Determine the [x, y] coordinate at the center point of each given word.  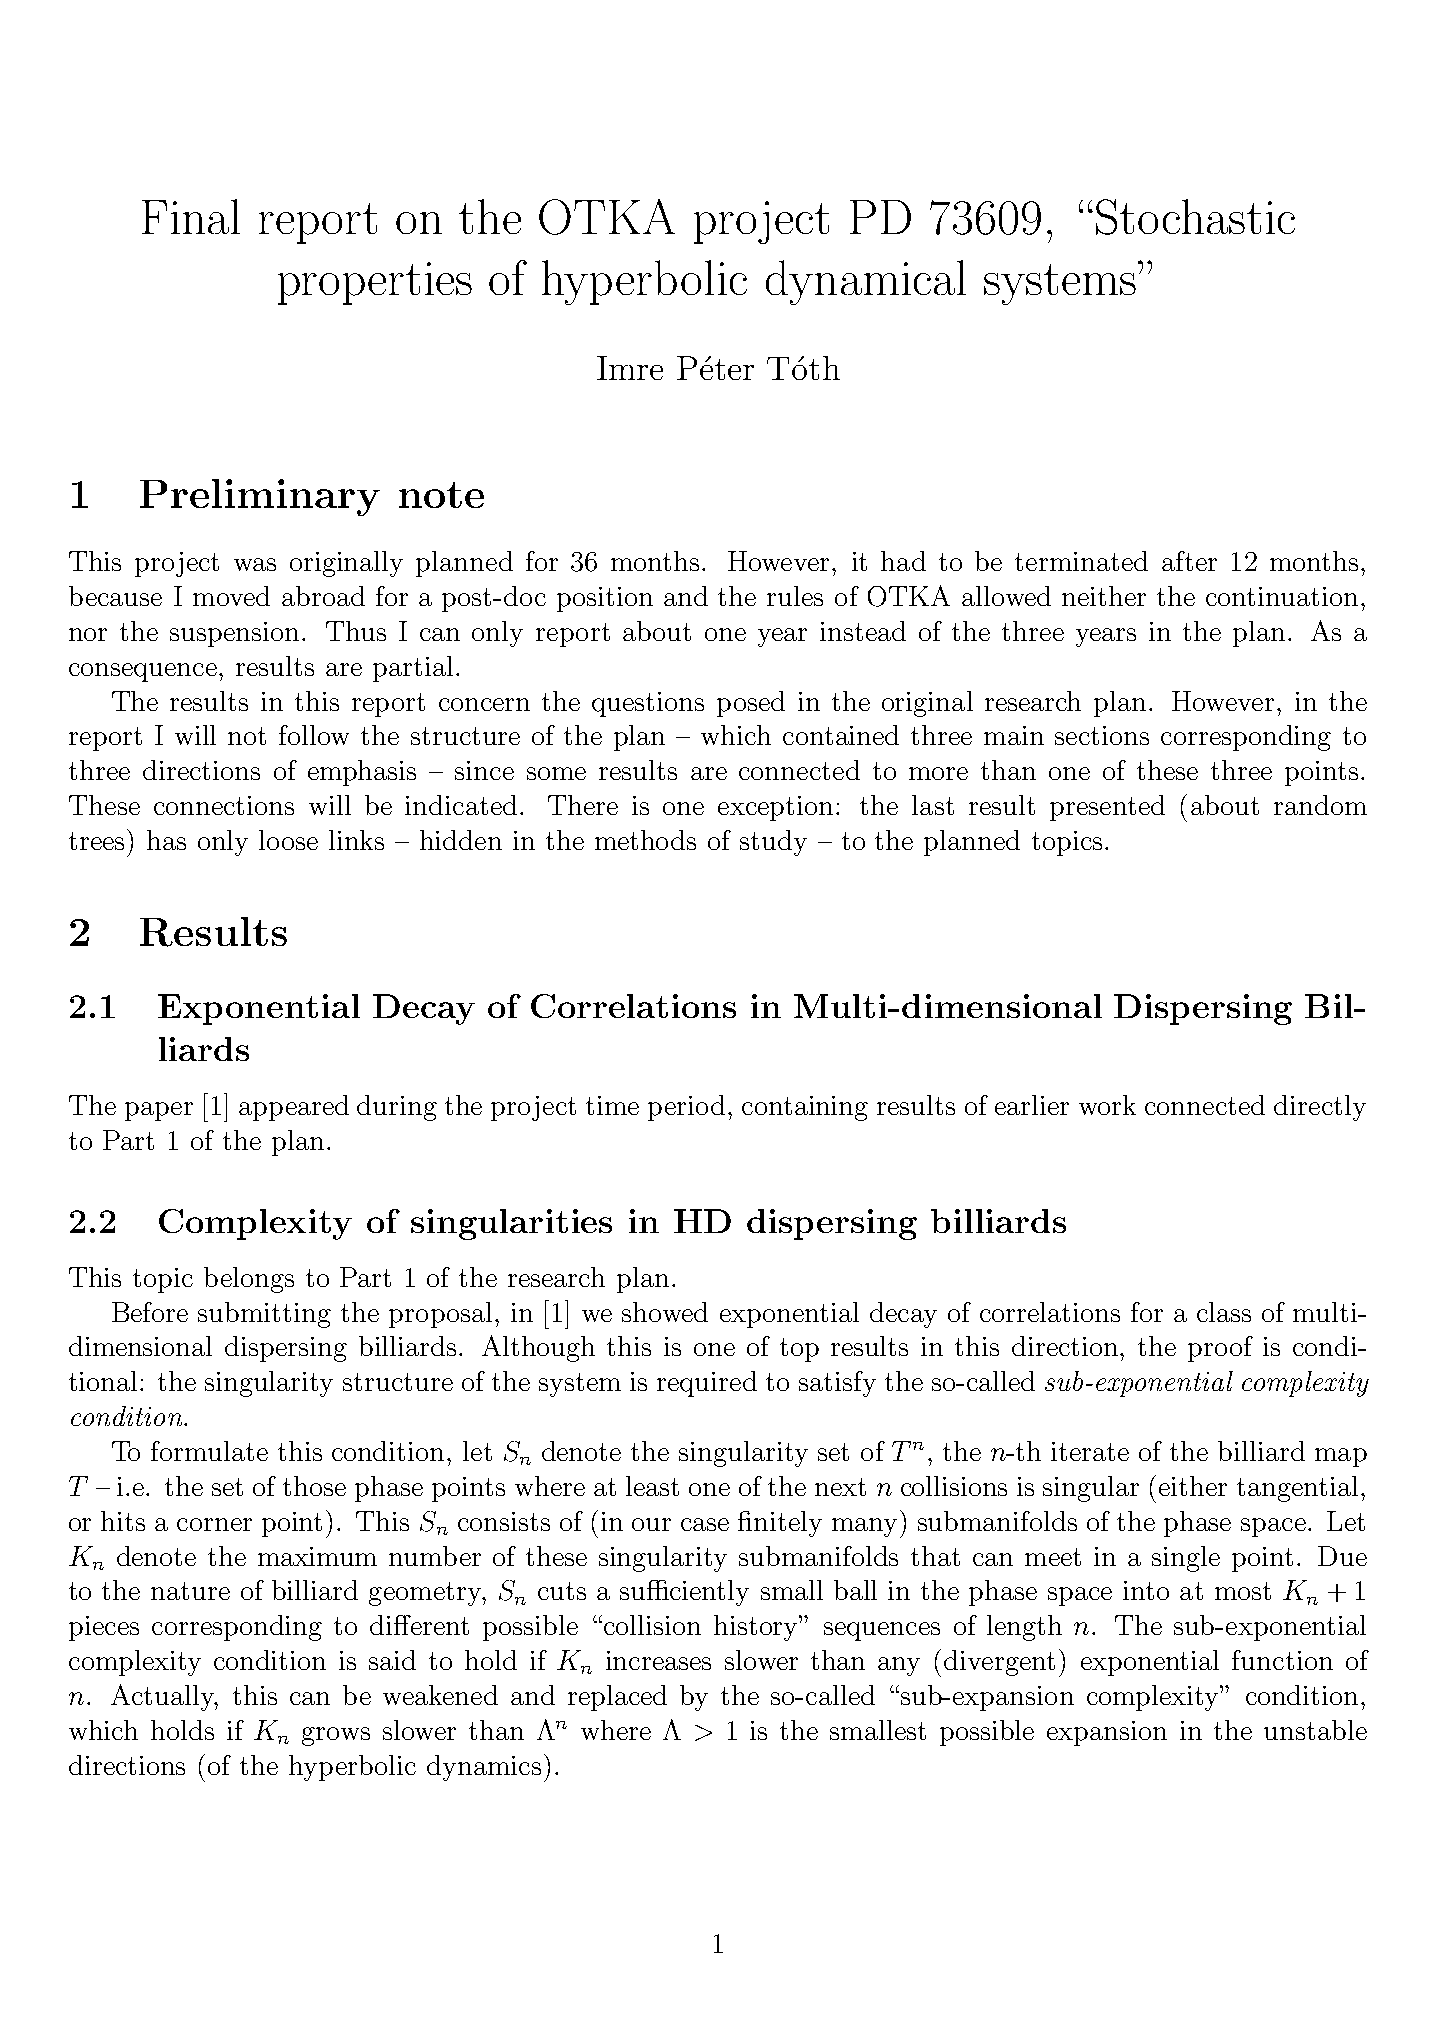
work [1107, 1105]
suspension [234, 634]
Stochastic [1195, 217]
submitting [264, 1315]
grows [336, 1736]
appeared [294, 1108]
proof [1220, 1349]
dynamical [866, 282]
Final [191, 216]
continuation [1282, 596]
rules [795, 596]
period [686, 1108]
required [707, 1384]
